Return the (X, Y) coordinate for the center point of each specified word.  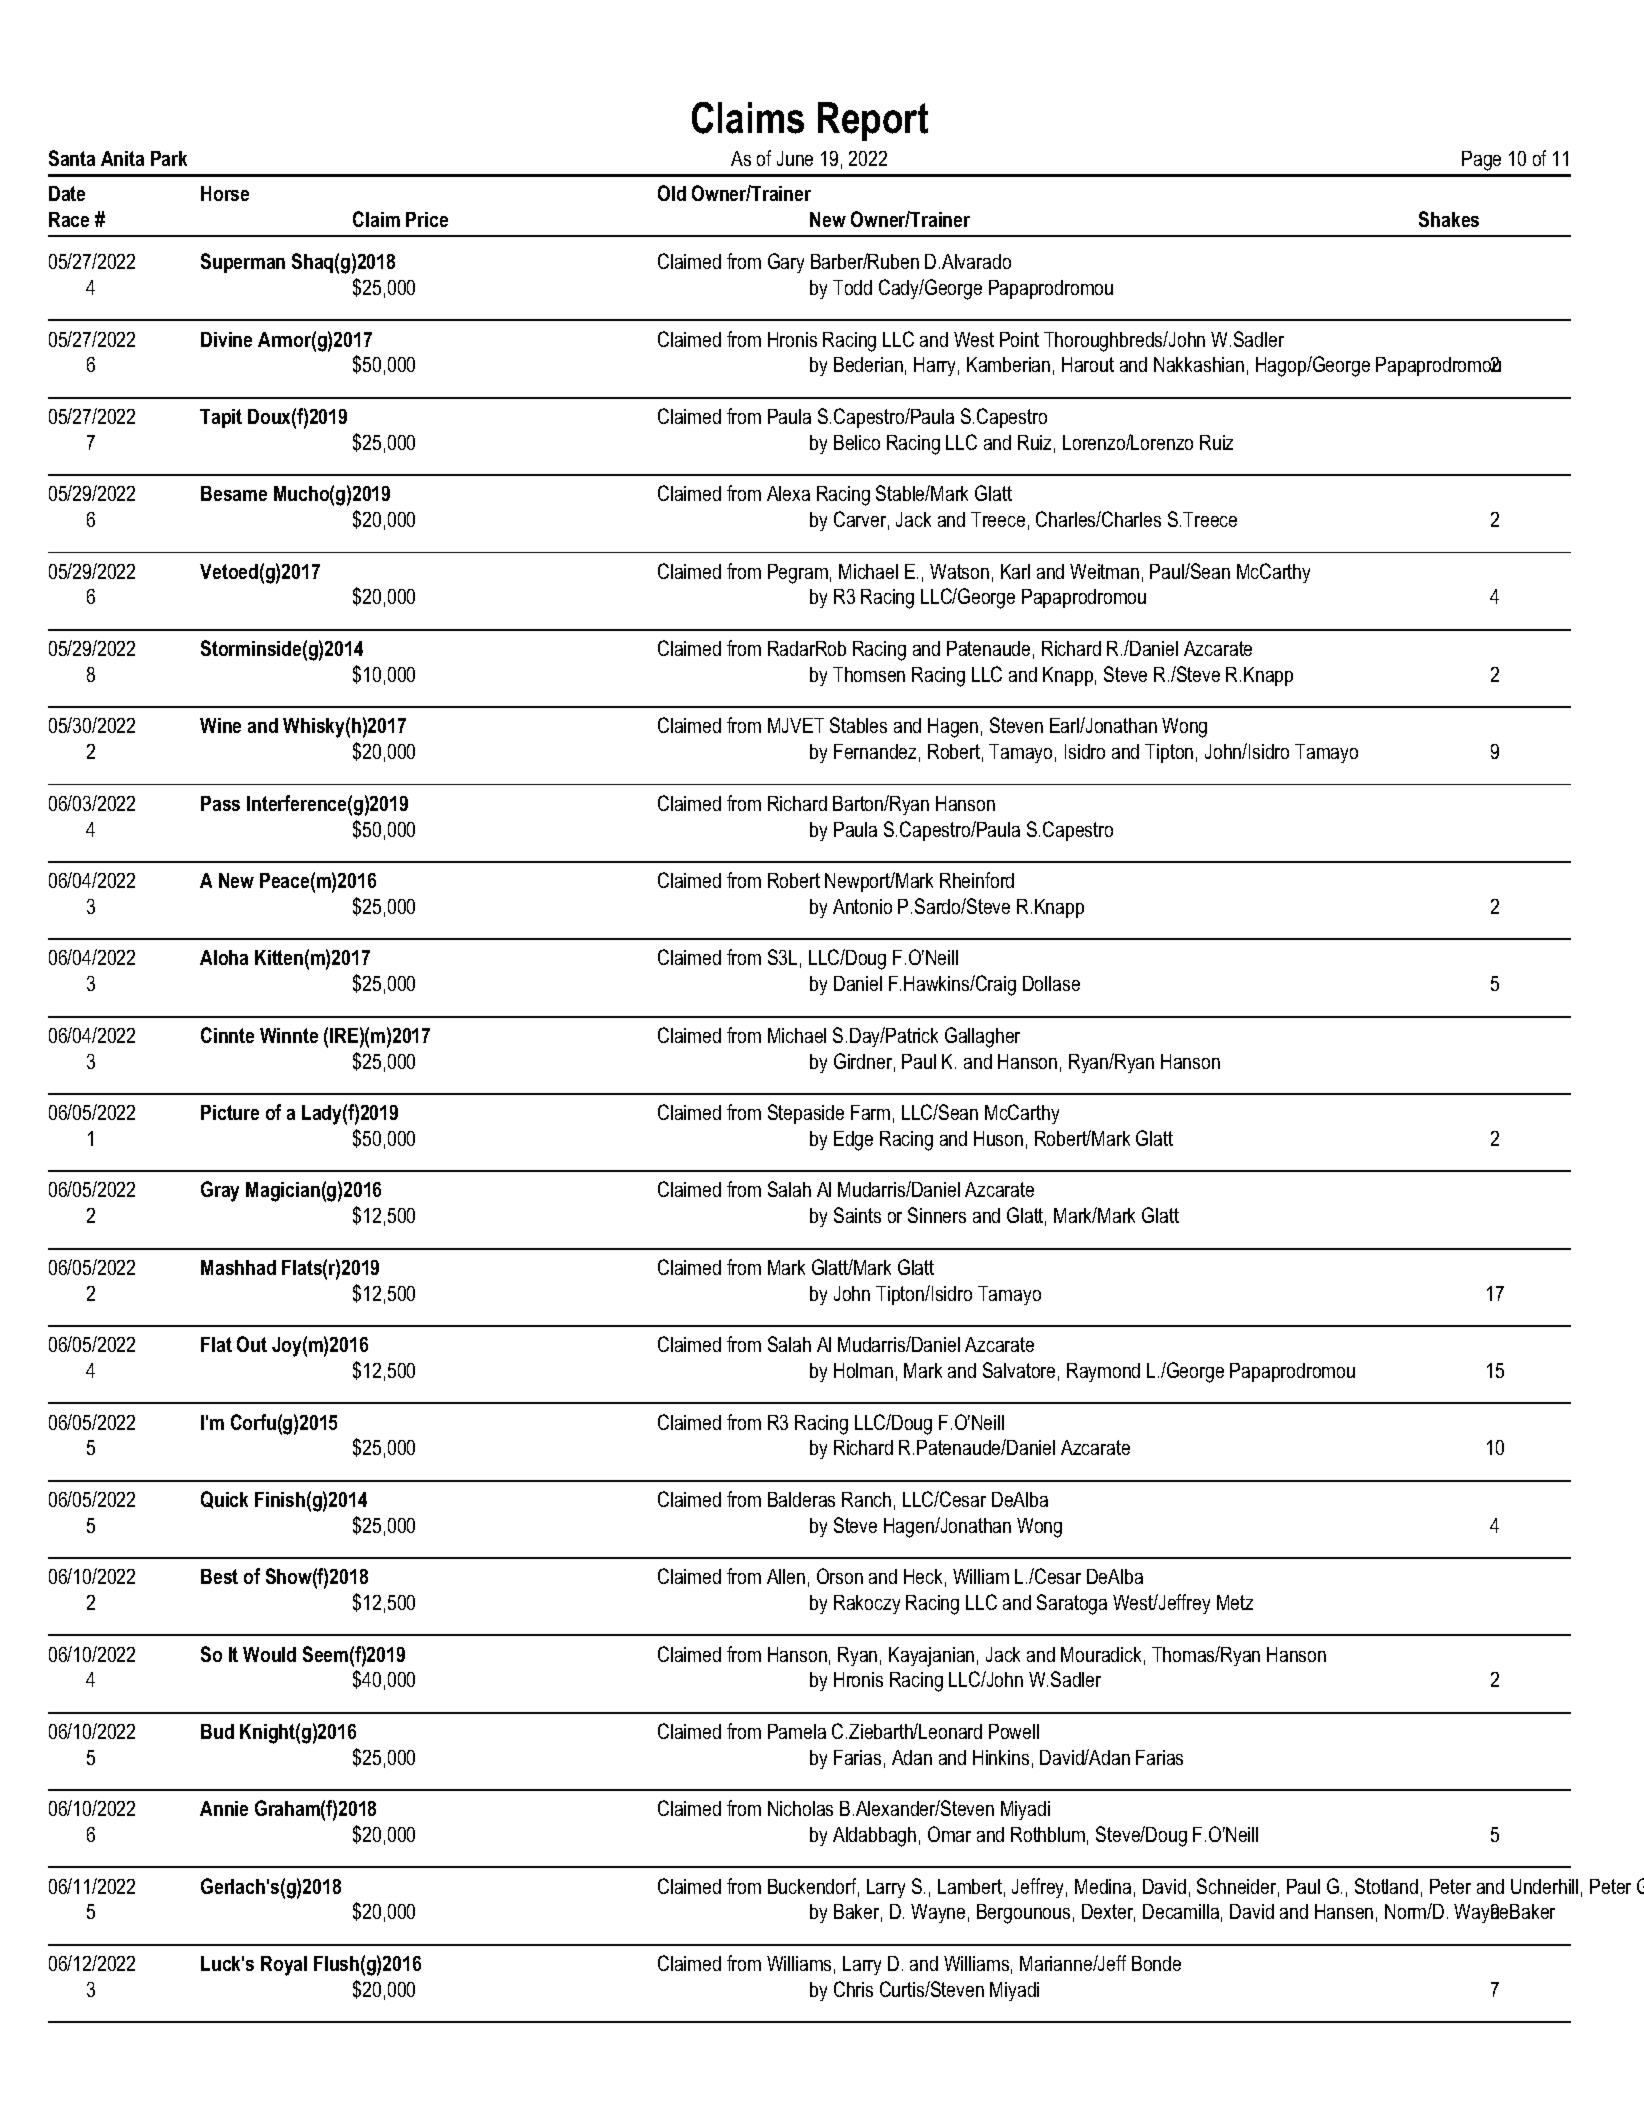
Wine (220, 725)
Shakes (1449, 219)
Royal (284, 1966)
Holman (863, 1370)
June (795, 158)
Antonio (862, 906)
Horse (225, 193)
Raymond (1103, 1372)
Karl (1015, 571)
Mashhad (238, 1267)
